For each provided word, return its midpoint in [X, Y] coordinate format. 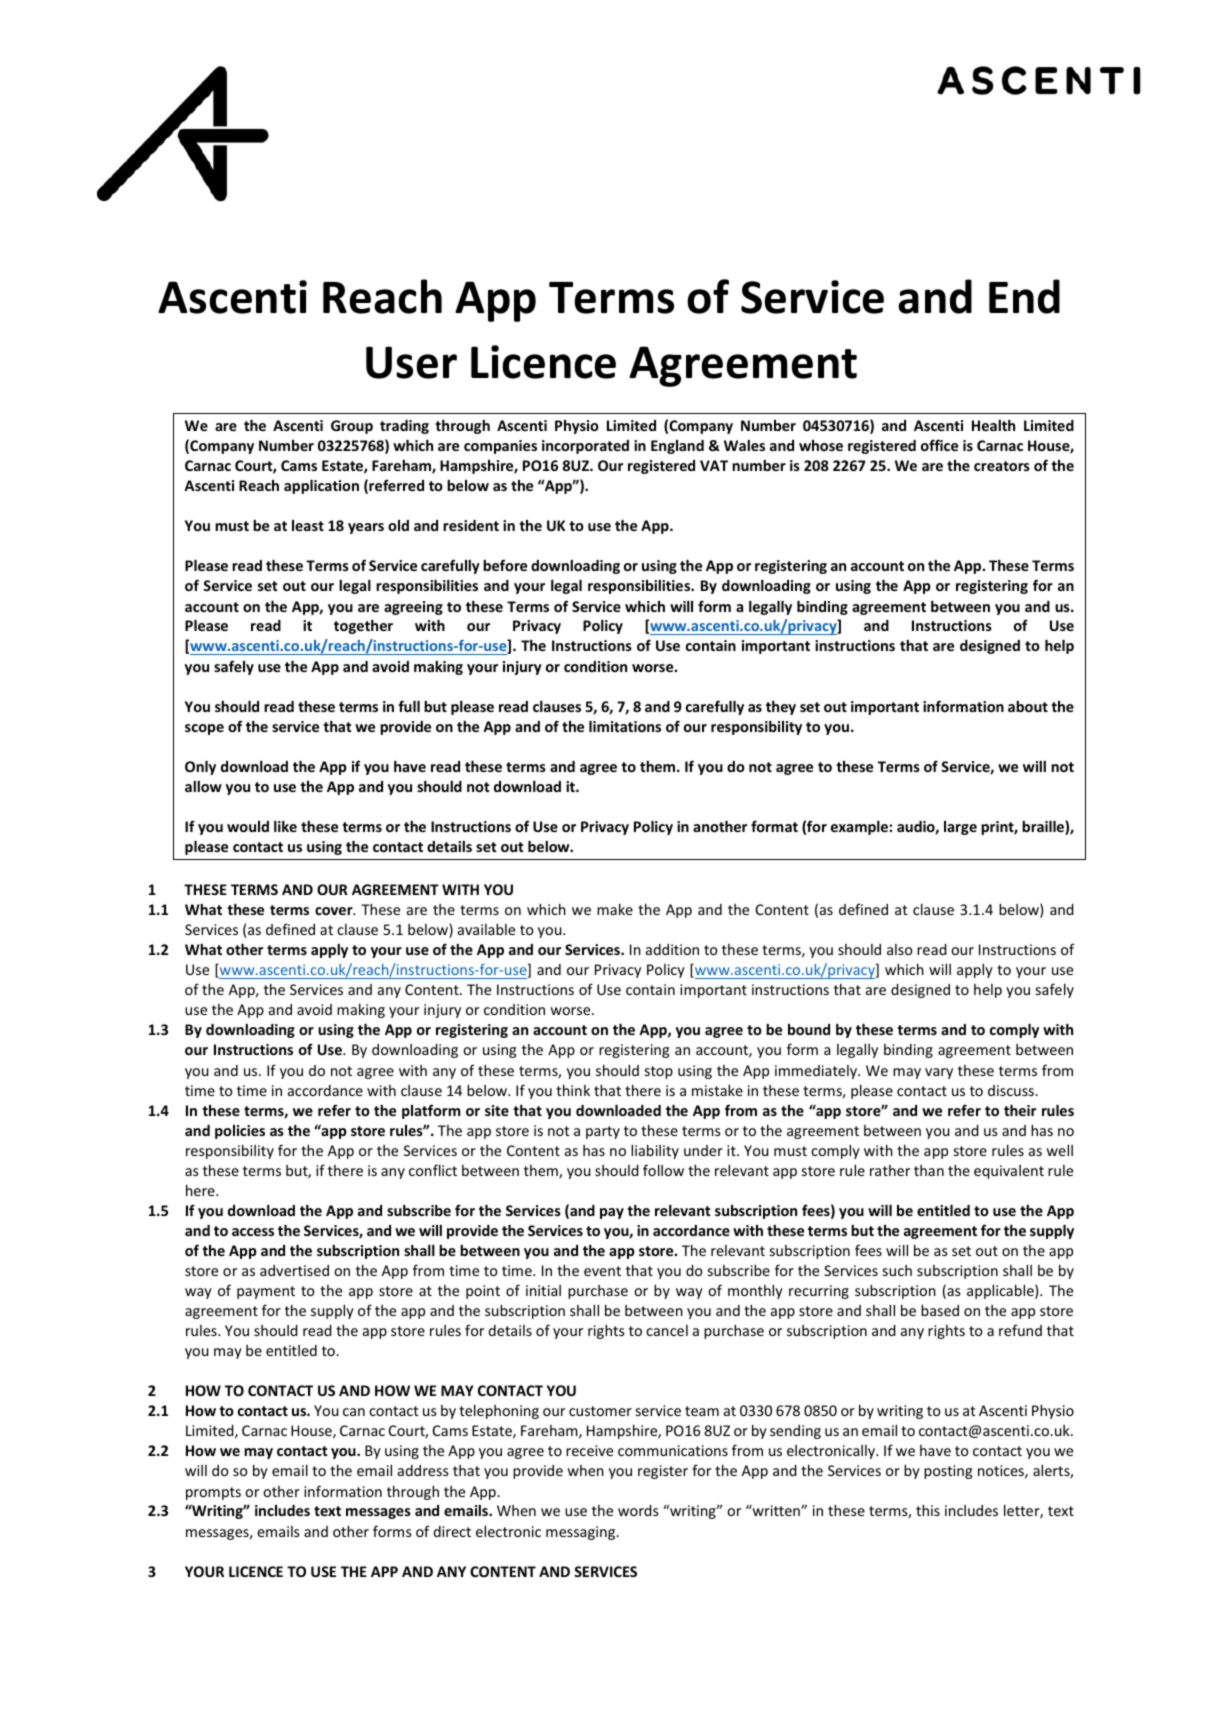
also [899, 949]
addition [672, 949]
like [285, 826]
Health [993, 425]
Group [352, 427]
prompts [213, 1493]
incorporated [585, 447]
